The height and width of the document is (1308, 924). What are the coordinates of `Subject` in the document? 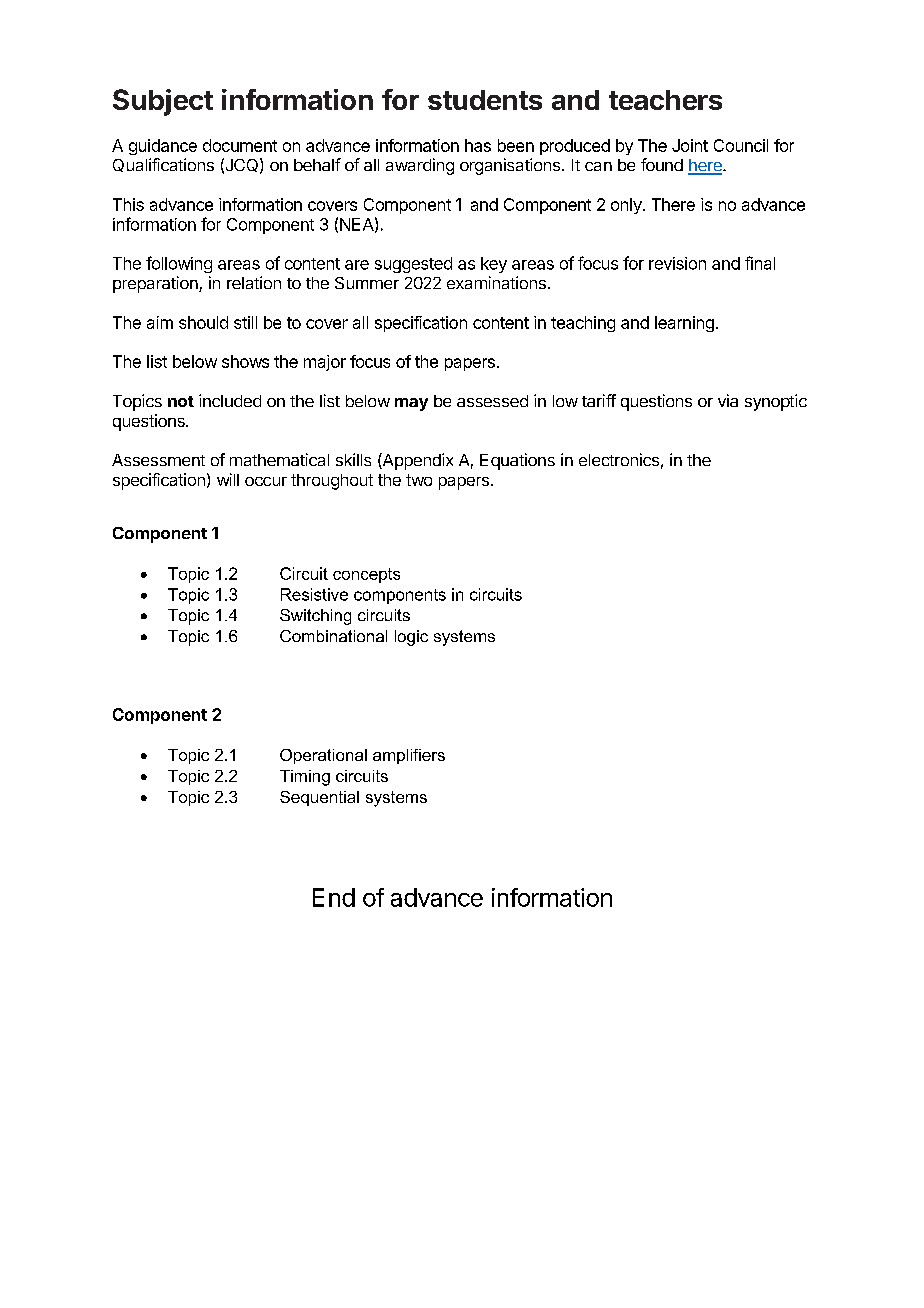 It's located at (163, 102).
